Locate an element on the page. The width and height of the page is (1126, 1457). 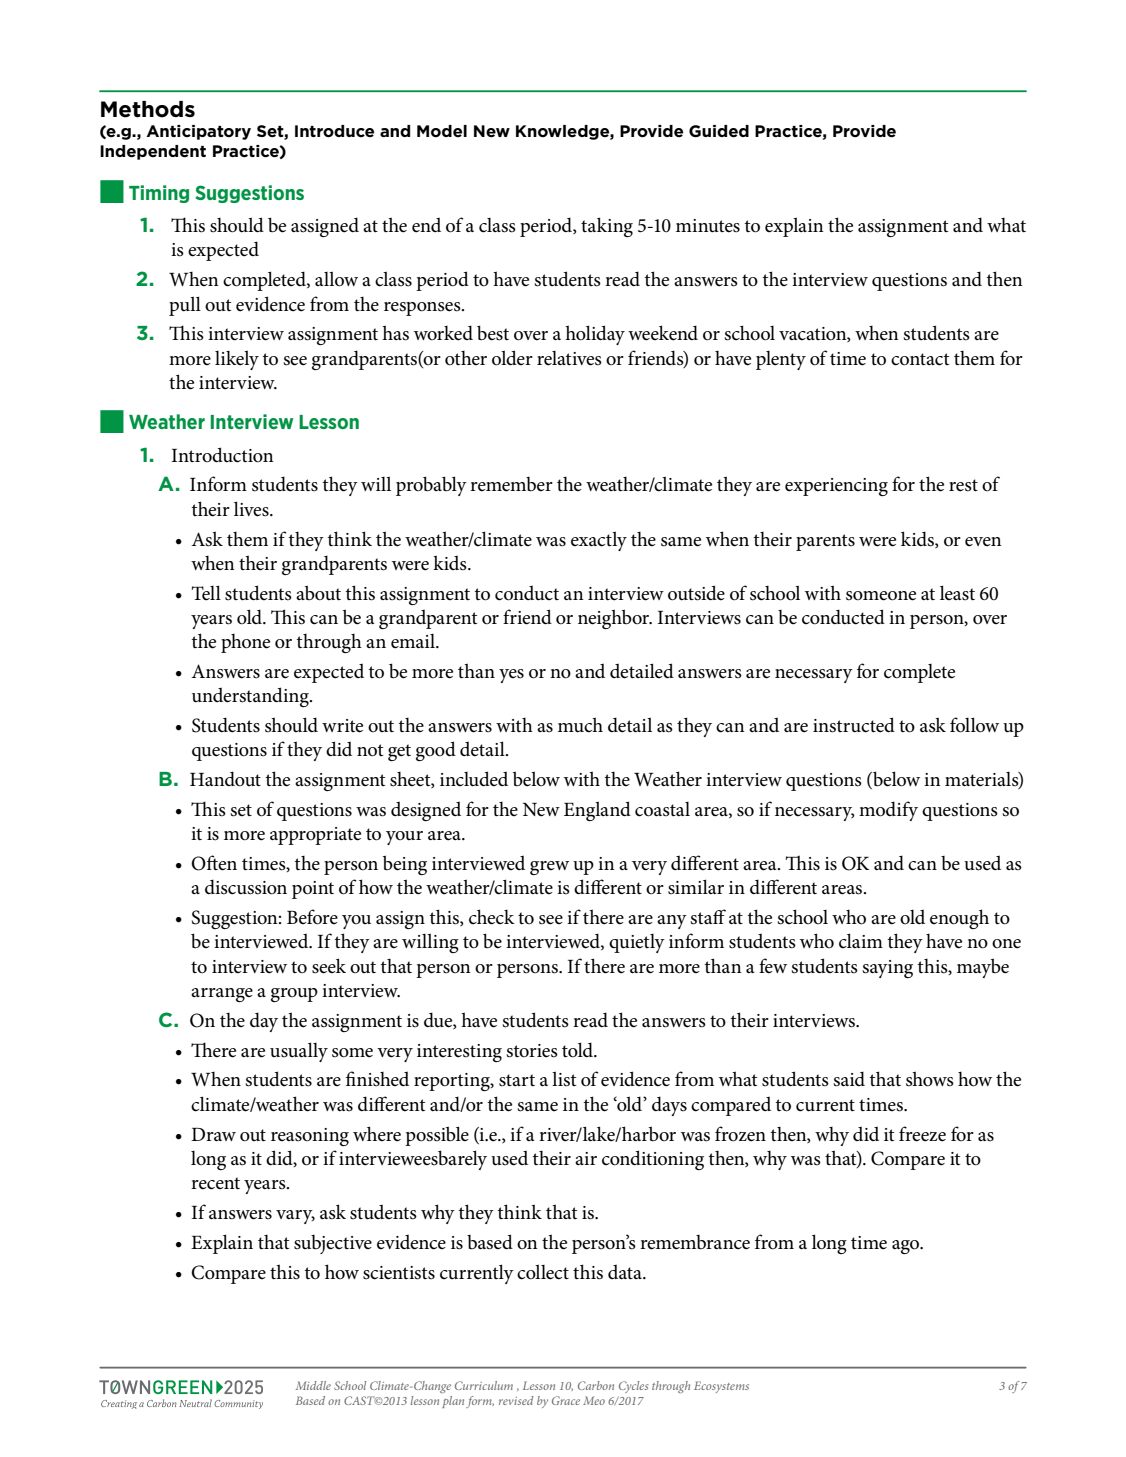
neighbor is located at coordinates (615, 619).
